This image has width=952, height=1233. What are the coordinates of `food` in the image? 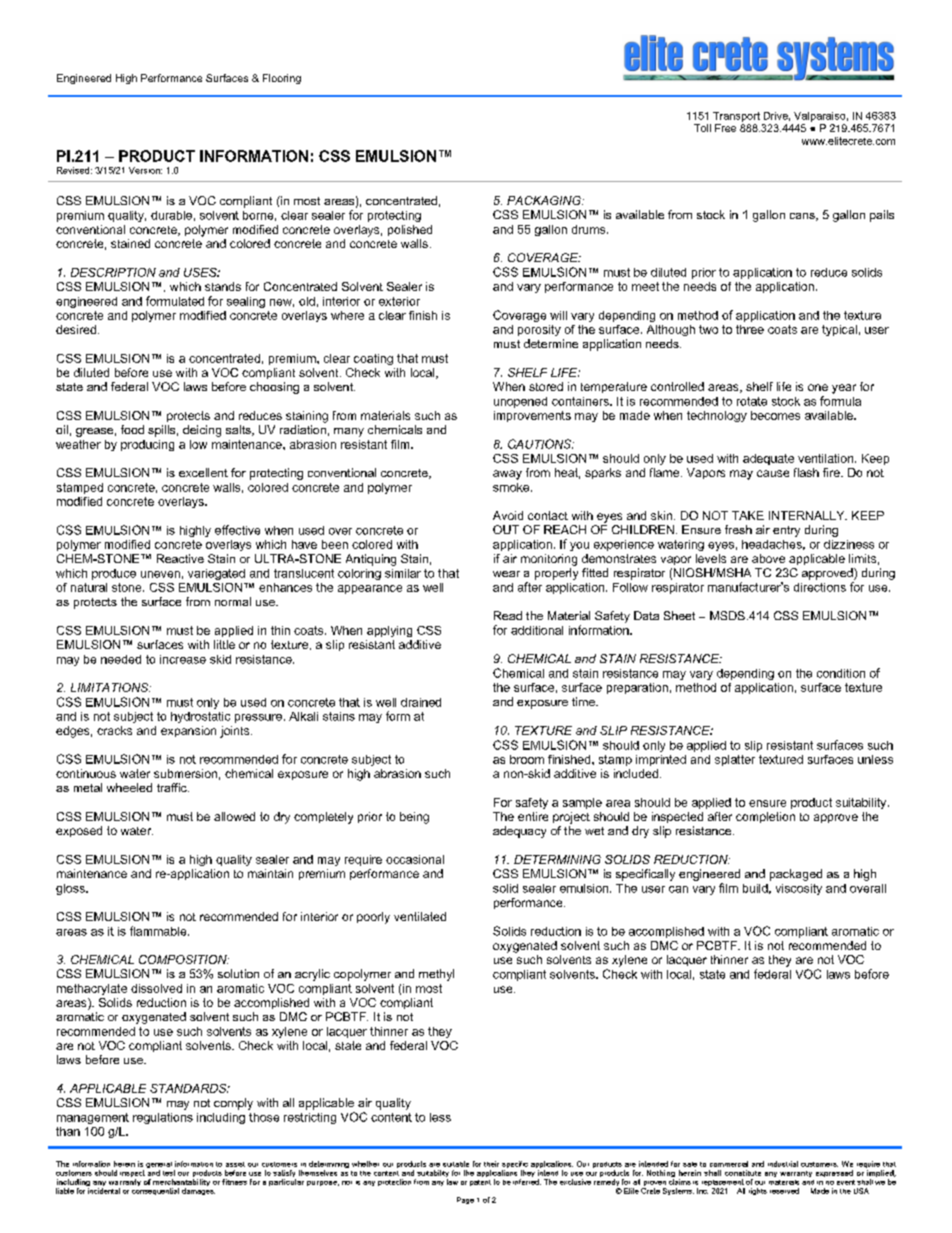 It's located at (132, 429).
